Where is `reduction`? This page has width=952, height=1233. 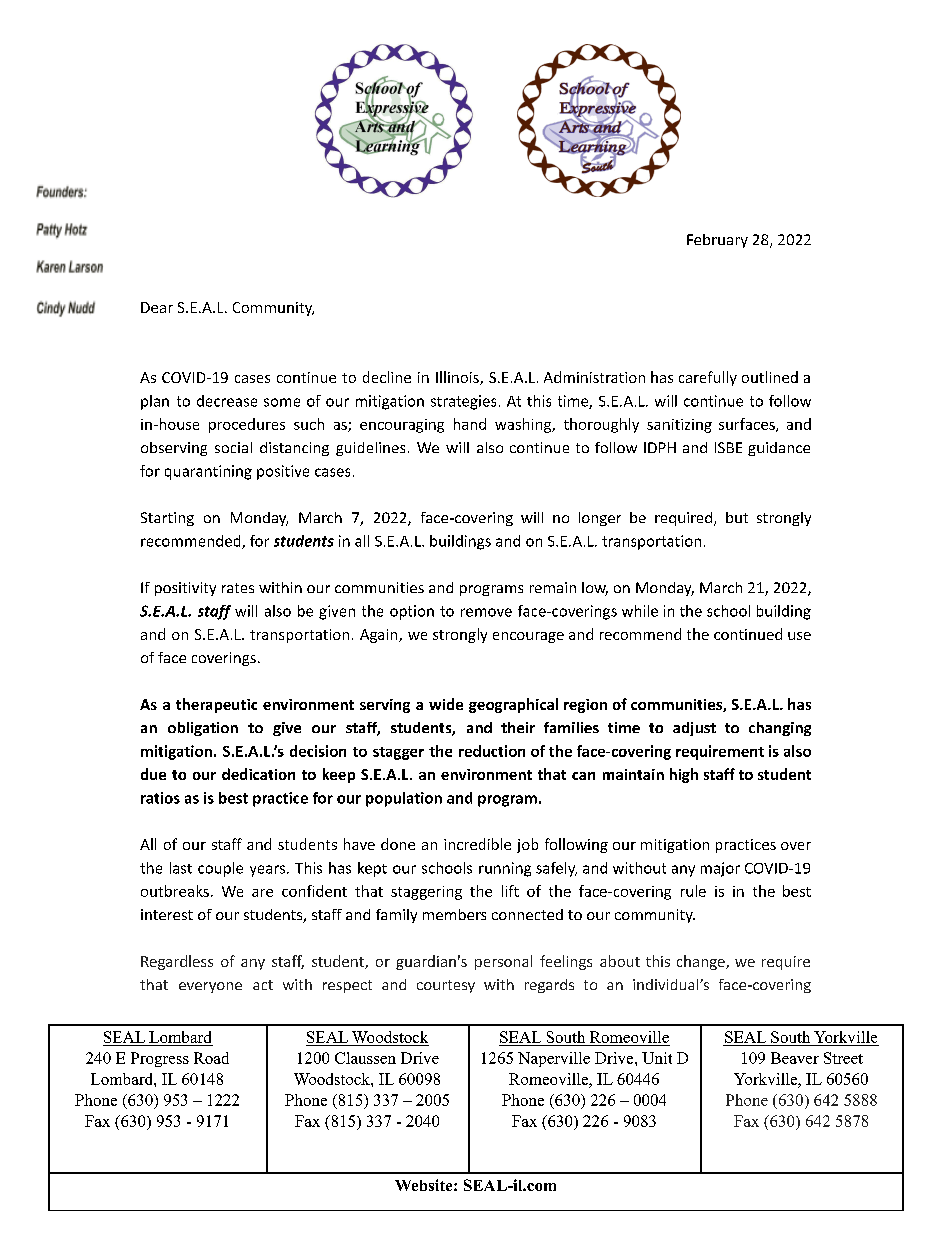 reduction is located at coordinates (492, 751).
